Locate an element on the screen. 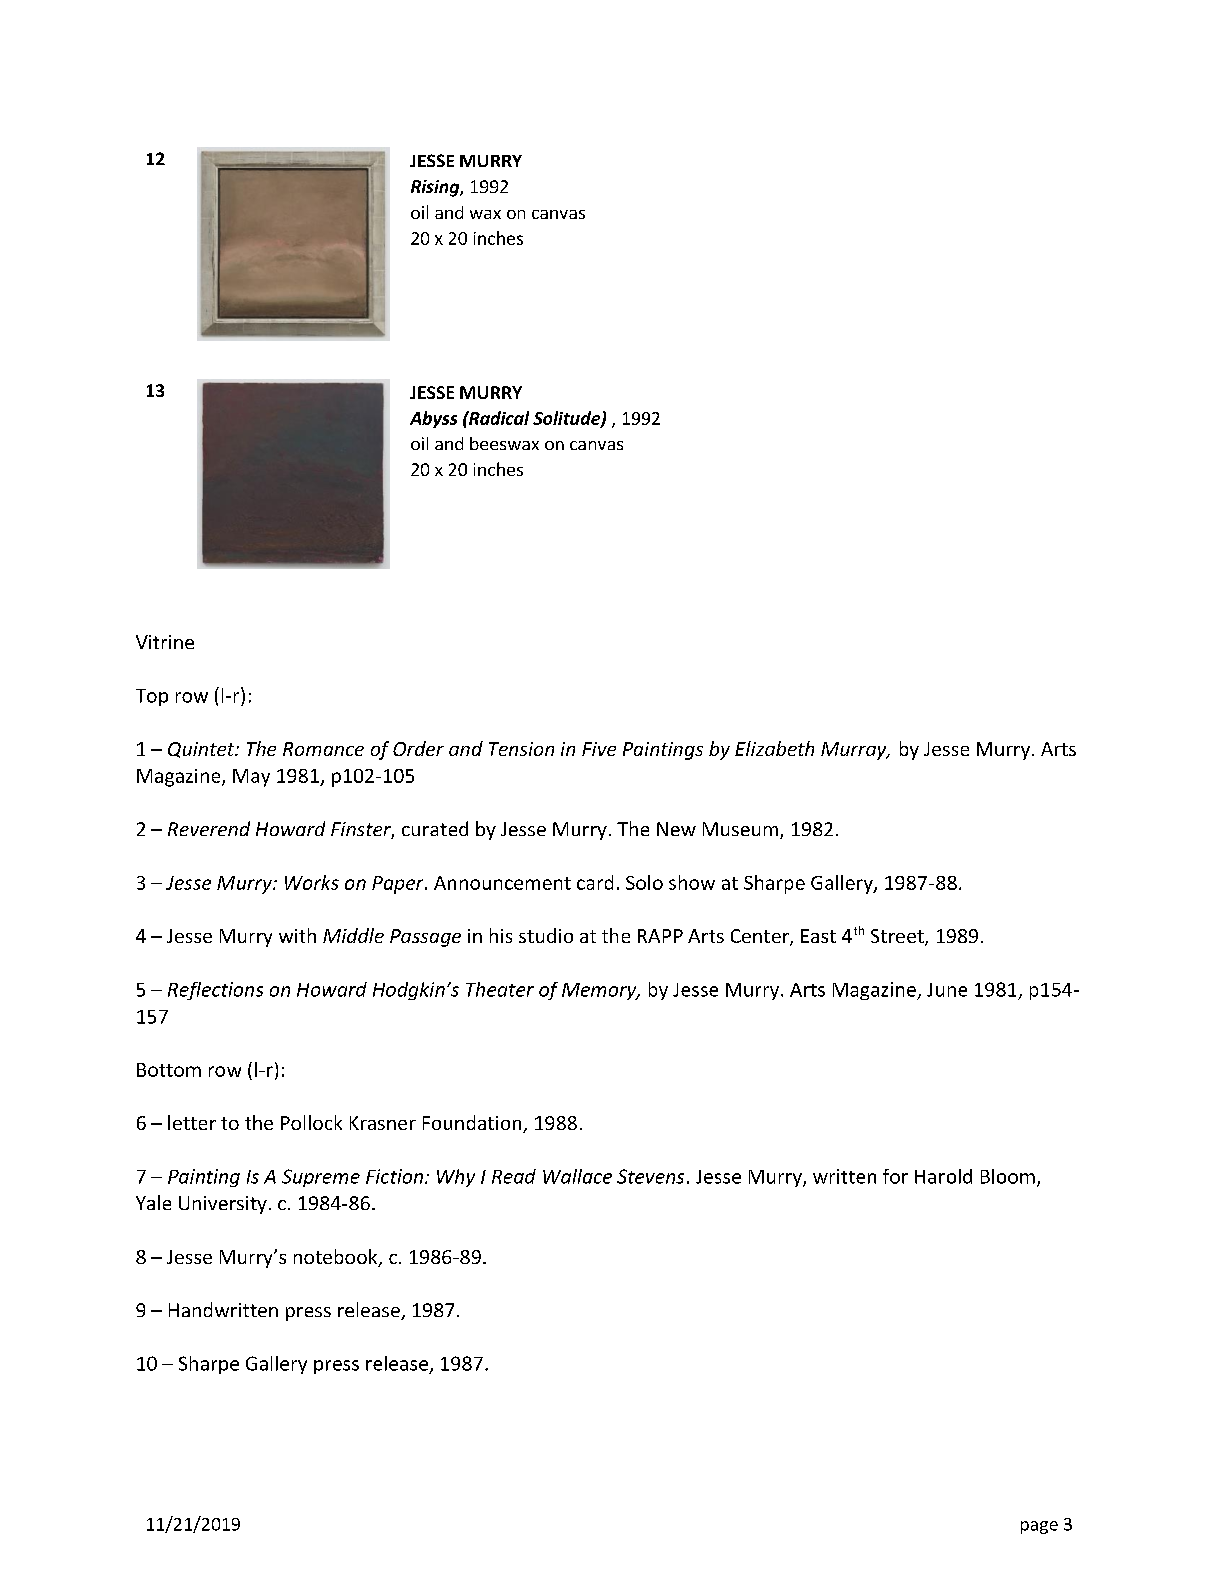  Reflections is located at coordinates (215, 991).
